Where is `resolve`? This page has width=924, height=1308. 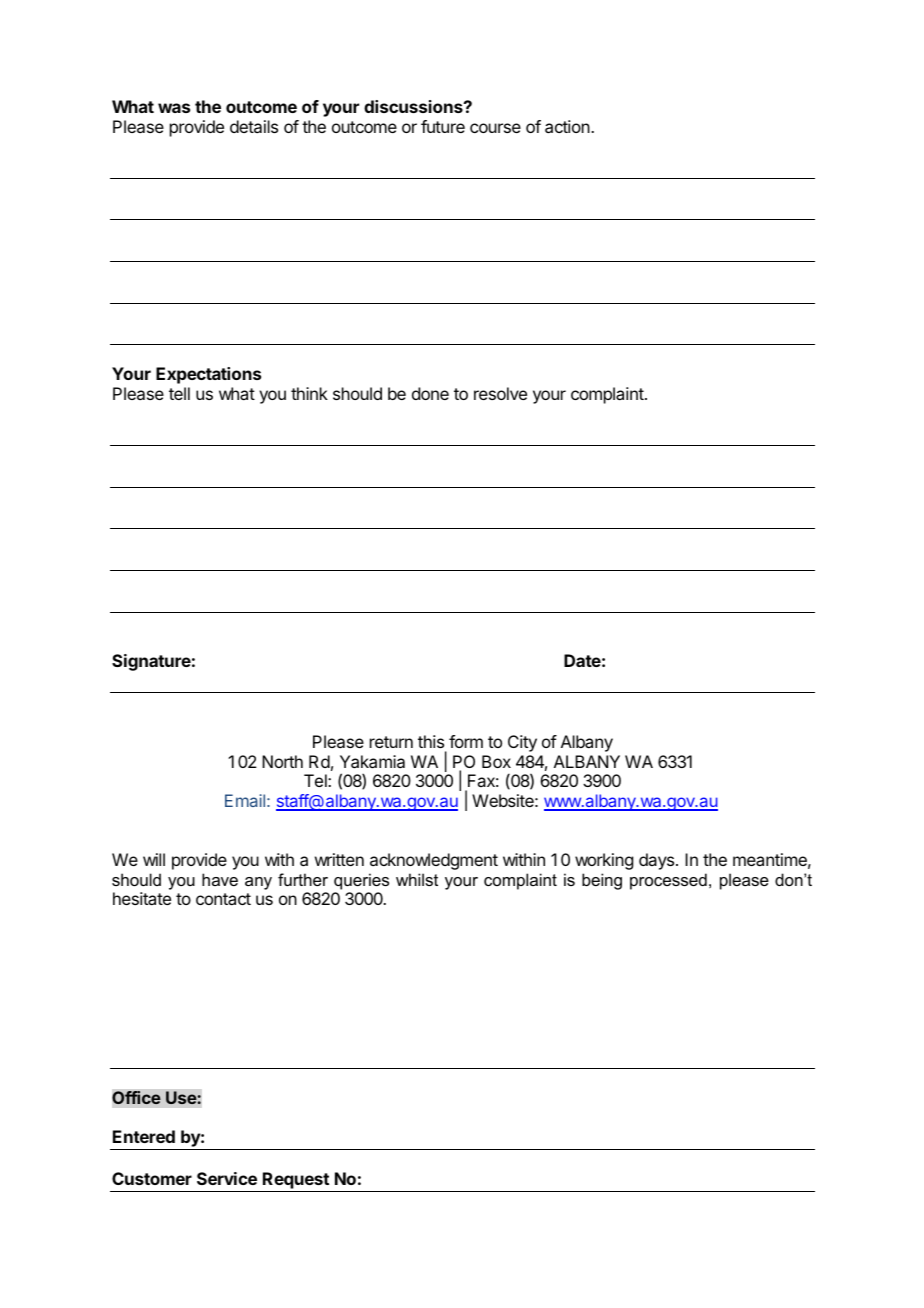
resolve is located at coordinates (500, 393).
